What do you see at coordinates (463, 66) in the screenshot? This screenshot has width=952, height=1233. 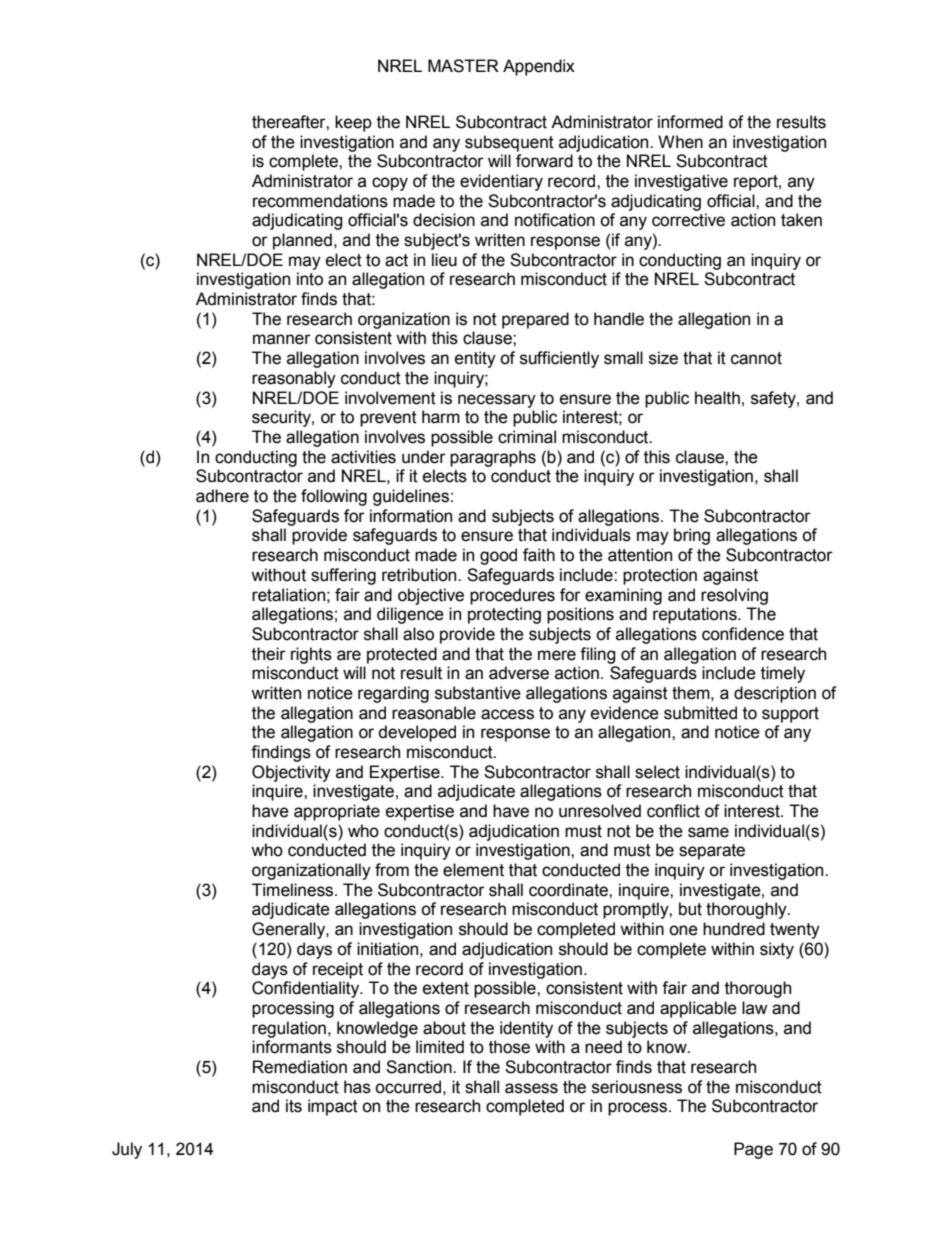 I see `MASTER` at bounding box center [463, 66].
